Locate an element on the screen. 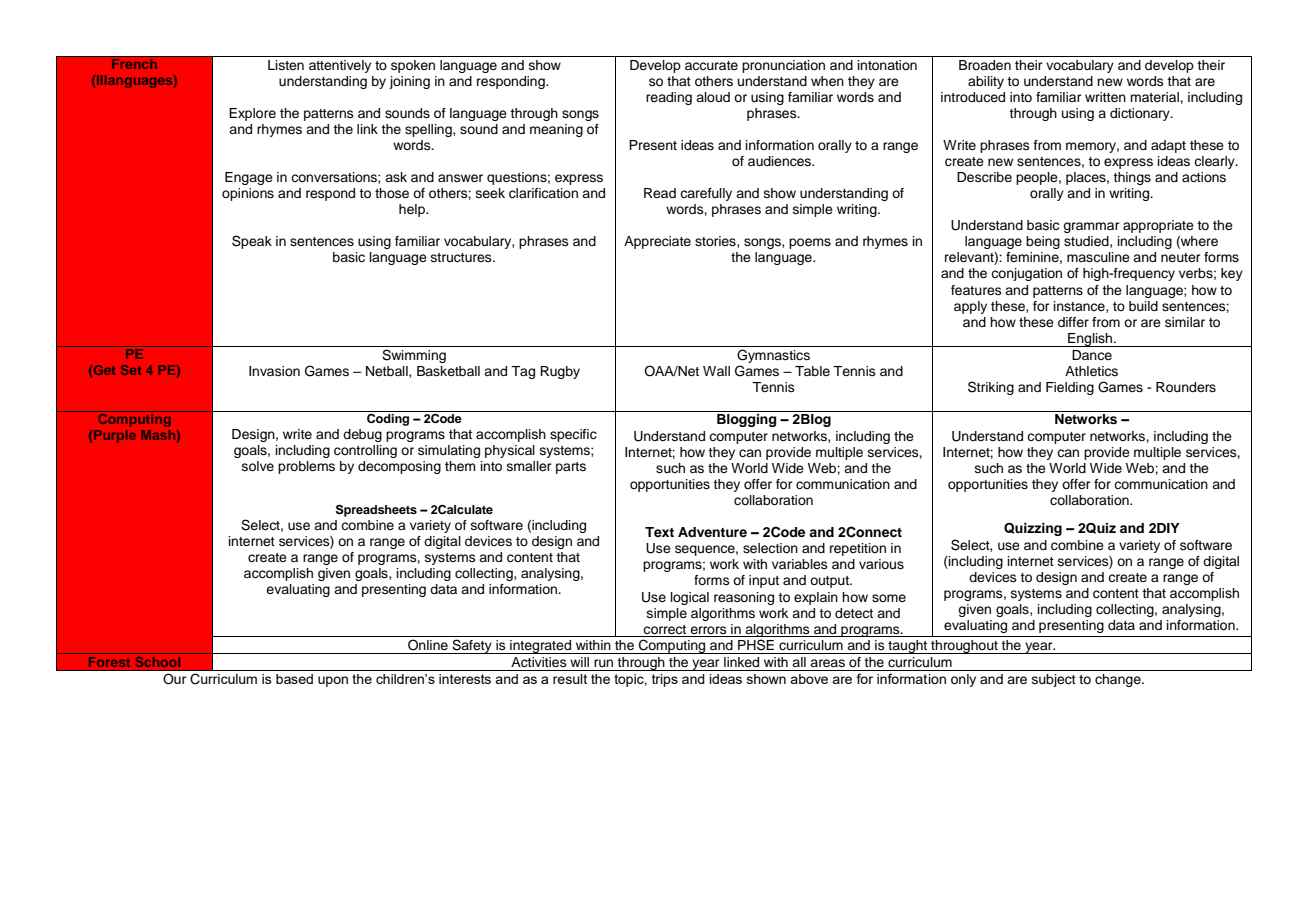  Athletics is located at coordinates (1091, 371).
